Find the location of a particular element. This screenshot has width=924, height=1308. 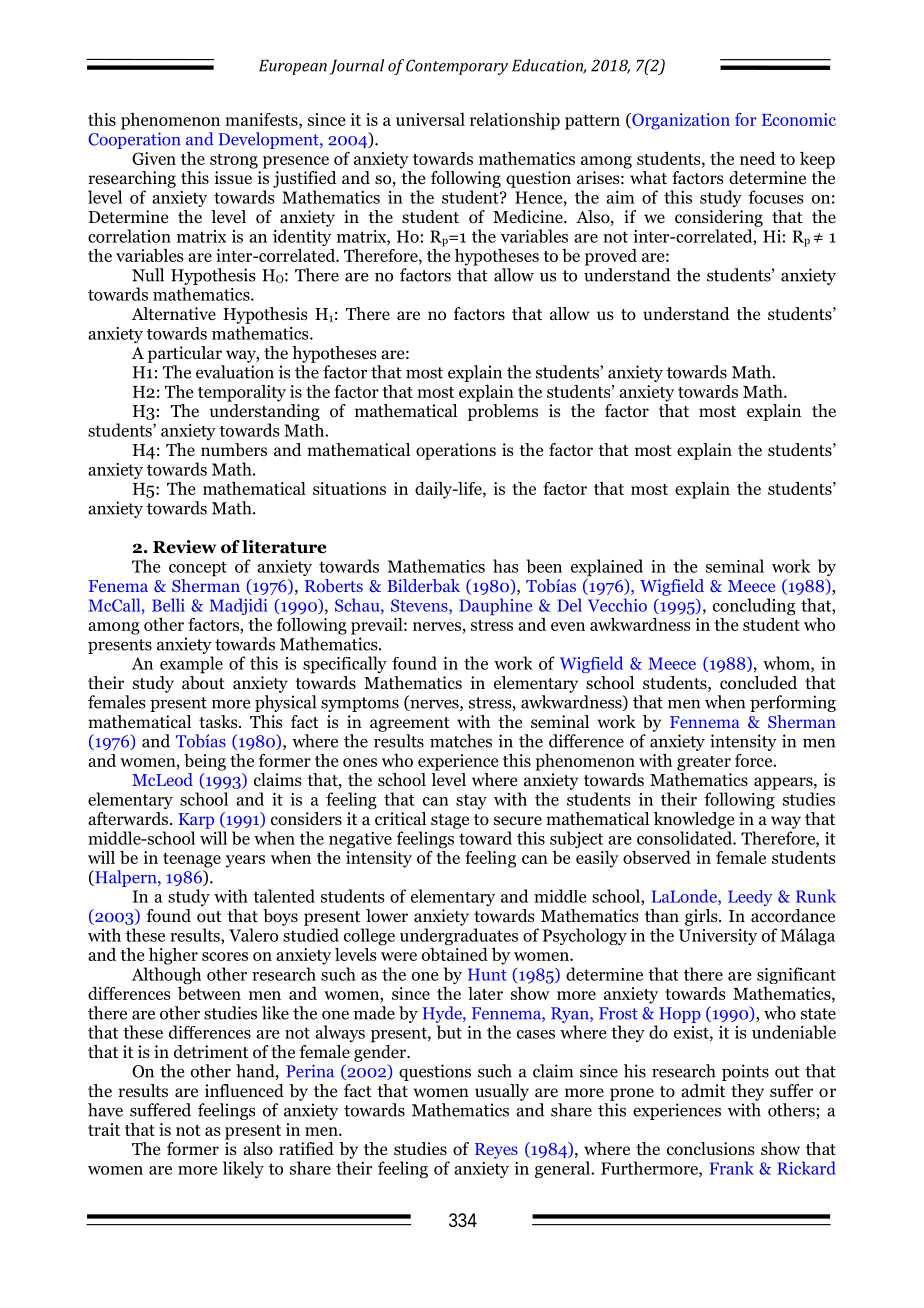

problems is located at coordinates (503, 412).
